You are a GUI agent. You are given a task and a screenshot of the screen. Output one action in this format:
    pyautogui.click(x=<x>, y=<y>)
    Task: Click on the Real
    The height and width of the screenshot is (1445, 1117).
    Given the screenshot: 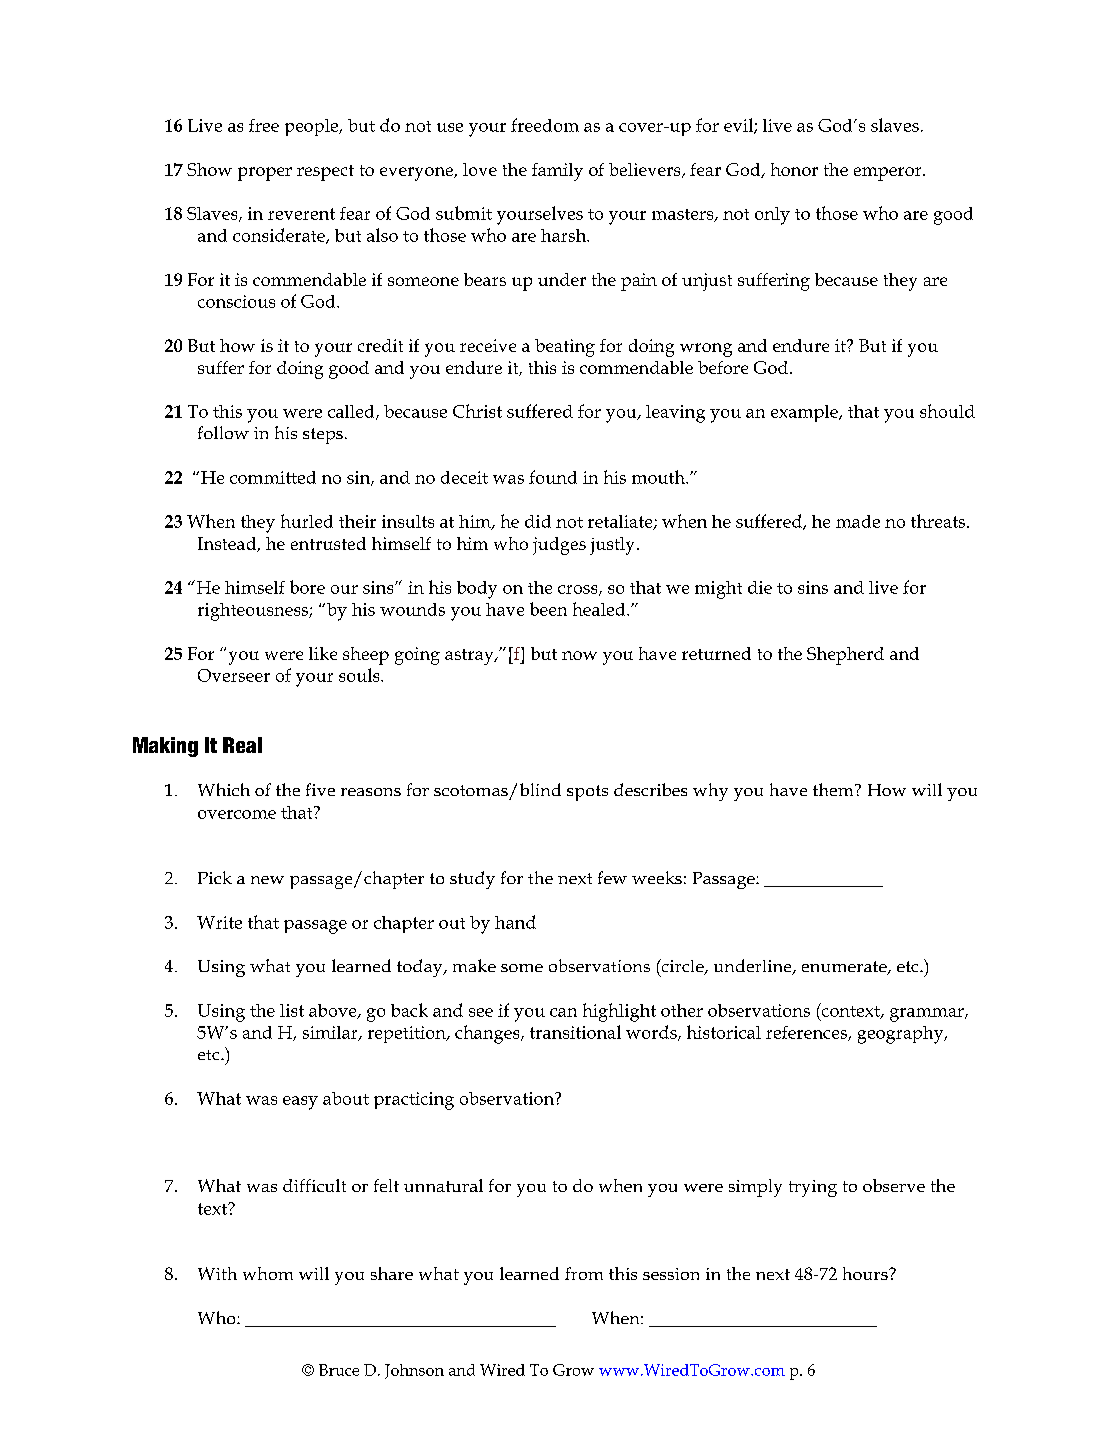 What is the action you would take?
    pyautogui.click(x=242, y=745)
